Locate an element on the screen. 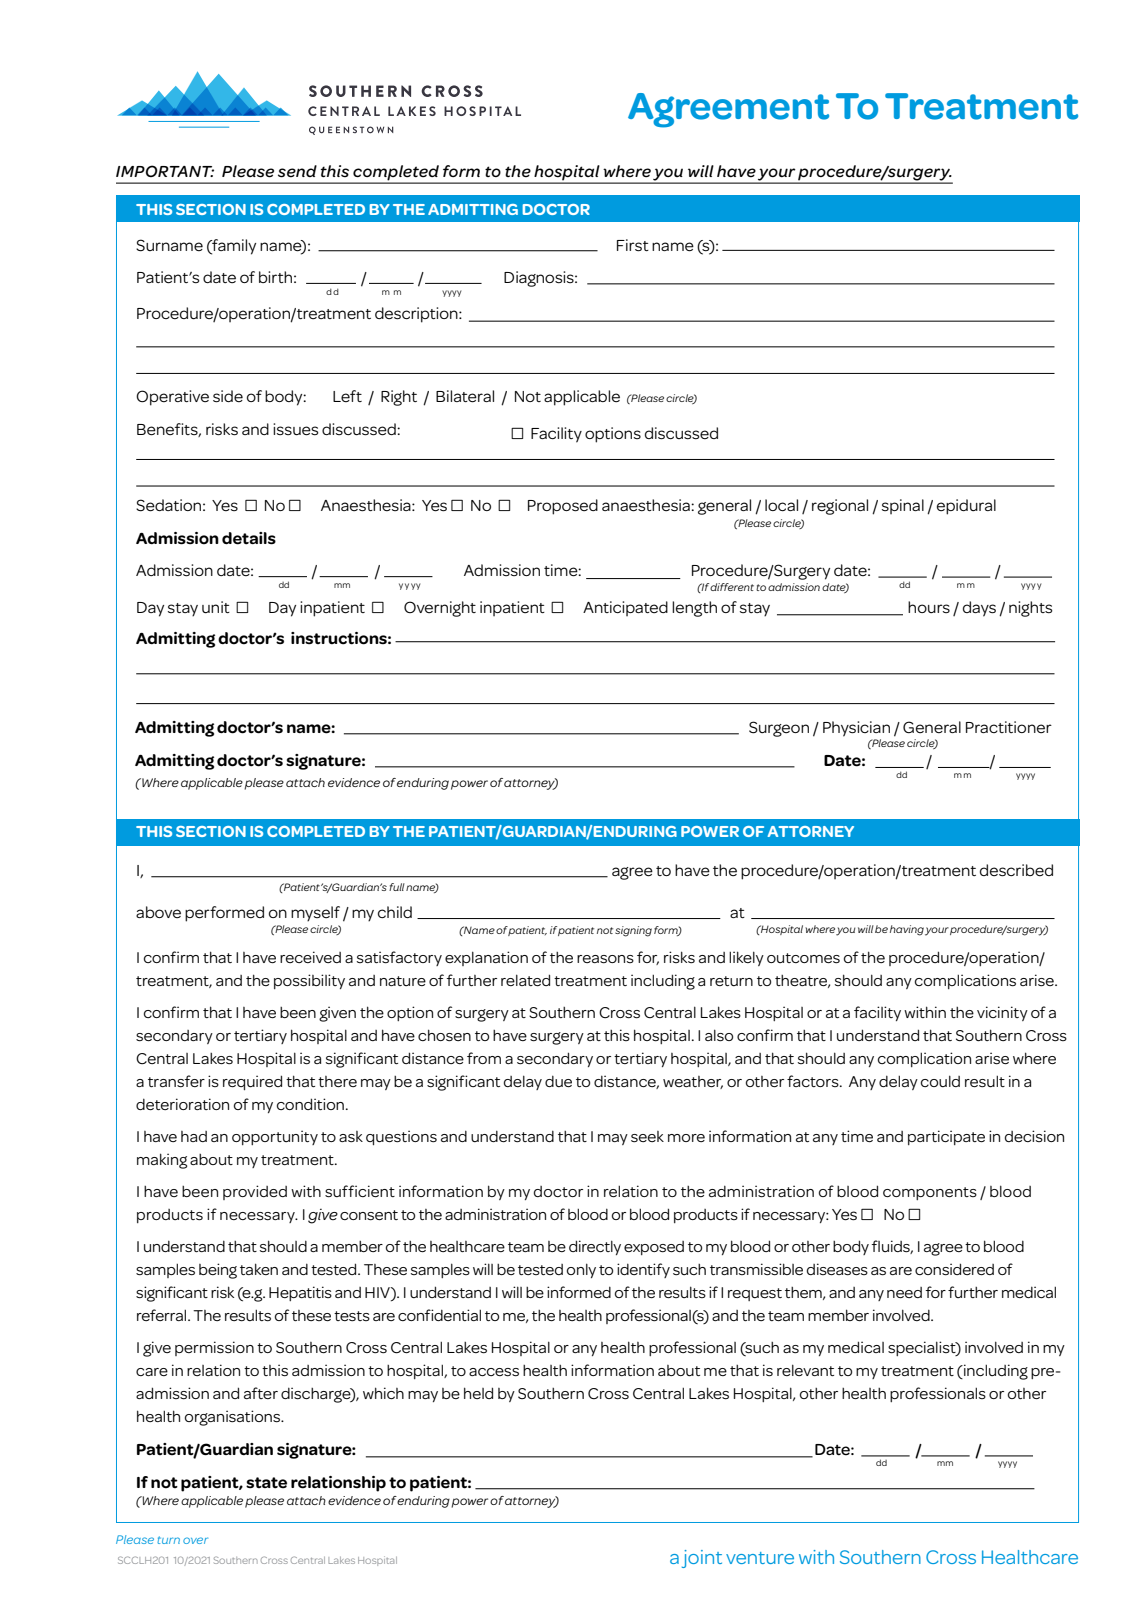 Image resolution: width=1133 pixels, height=1602 pixels. signing is located at coordinates (633, 931).
